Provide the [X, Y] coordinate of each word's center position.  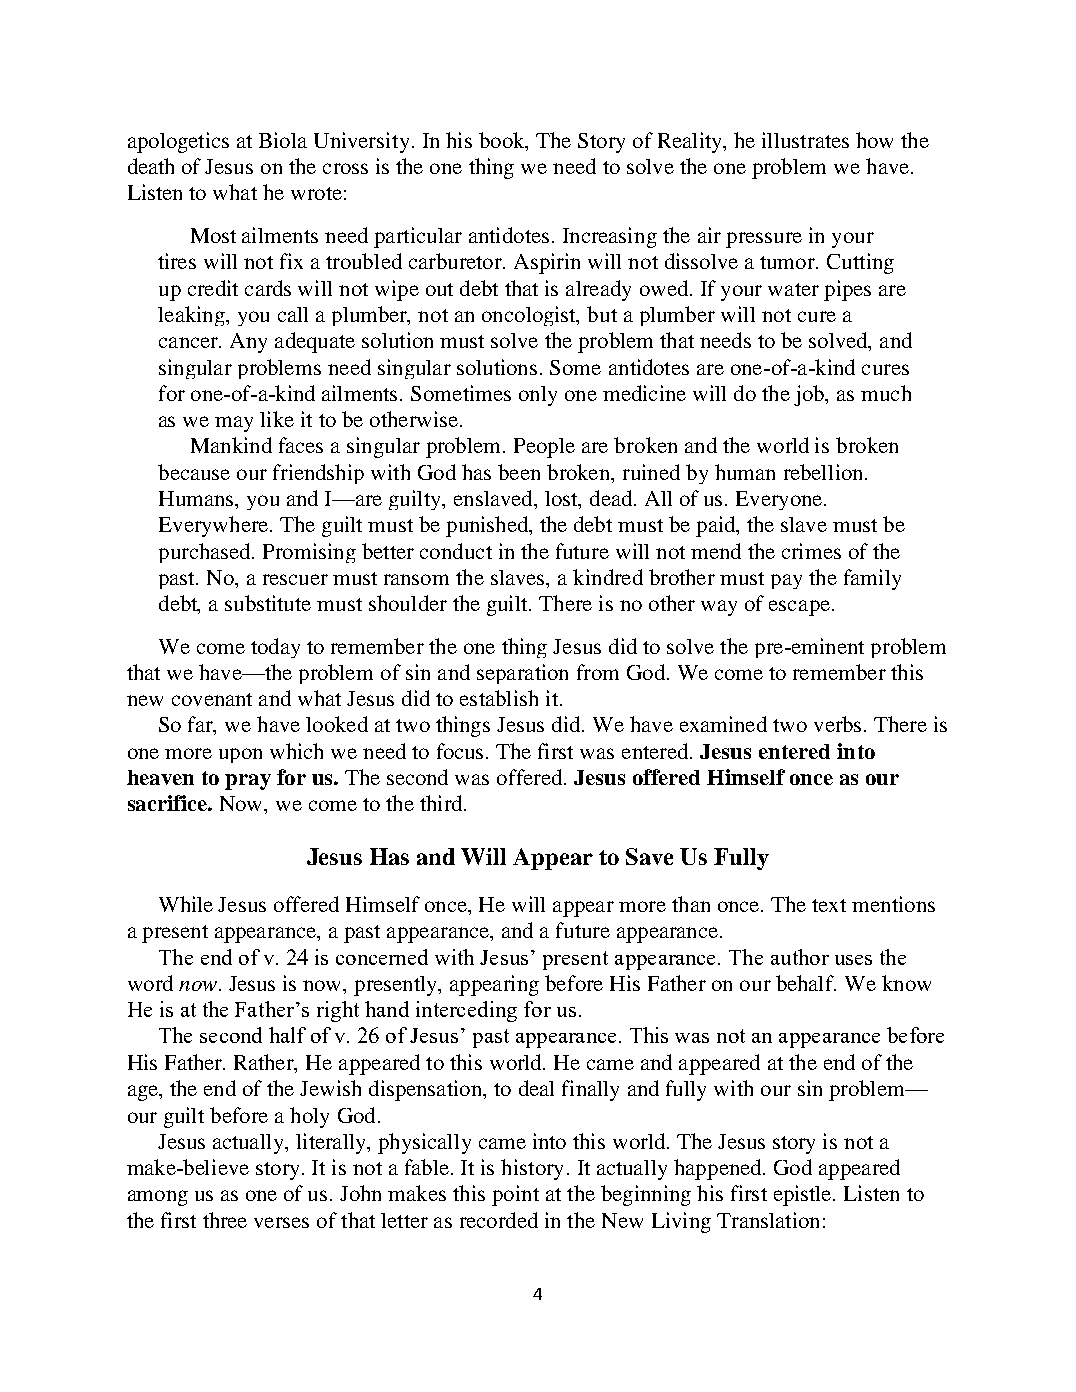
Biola [283, 140]
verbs [837, 724]
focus [460, 751]
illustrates [805, 140]
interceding [466, 1011]
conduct [456, 551]
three [225, 1220]
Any [248, 343]
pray [248, 782]
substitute [268, 603]
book [503, 141]
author [800, 957]
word [150, 983]
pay [786, 581]
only [538, 396]
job [810, 395]
